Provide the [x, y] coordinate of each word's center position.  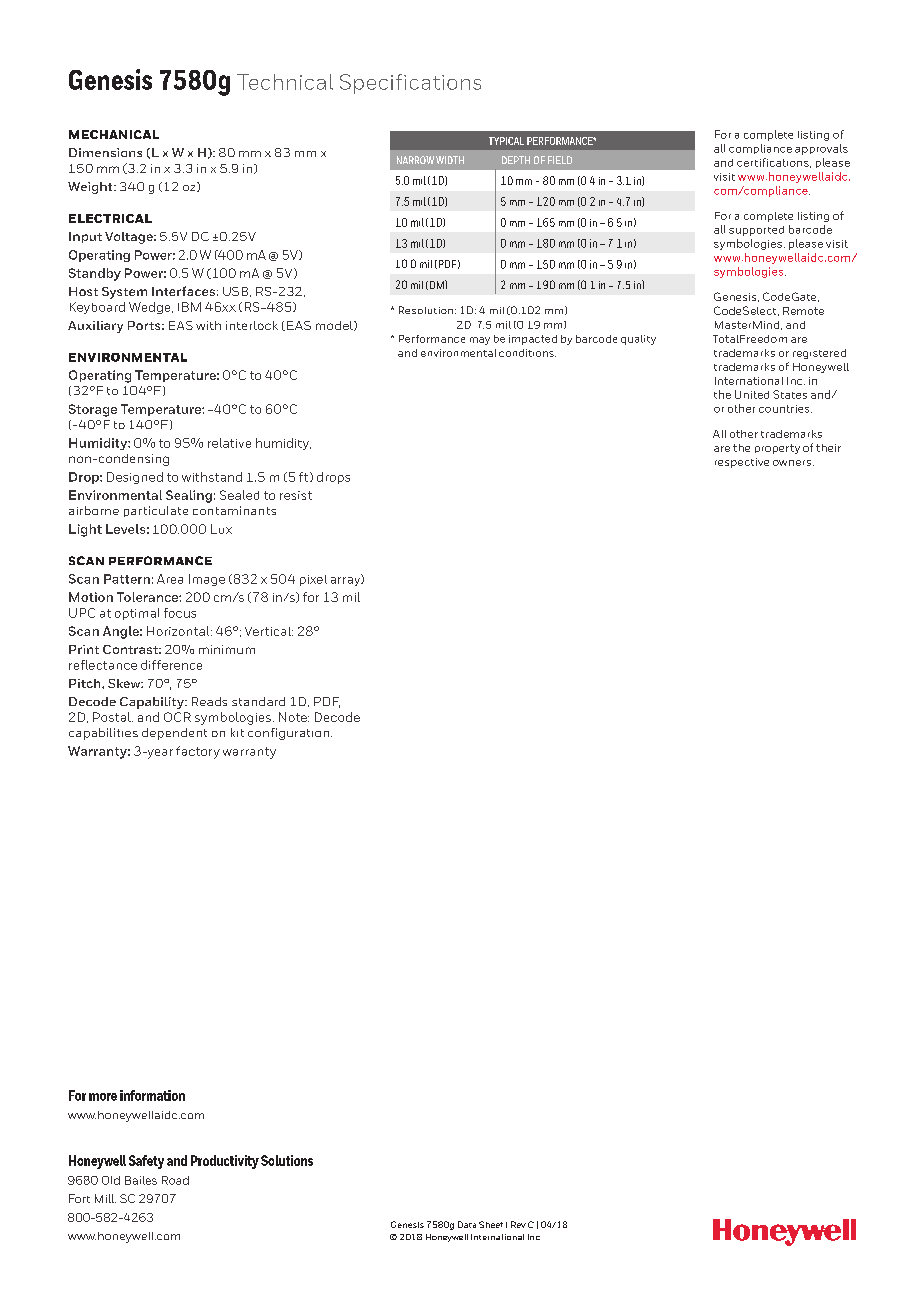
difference [171, 665]
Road [175, 1180]
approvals [821, 149]
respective [742, 463]
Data [467, 1224]
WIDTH [450, 160]
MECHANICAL [114, 134]
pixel [313, 580]
